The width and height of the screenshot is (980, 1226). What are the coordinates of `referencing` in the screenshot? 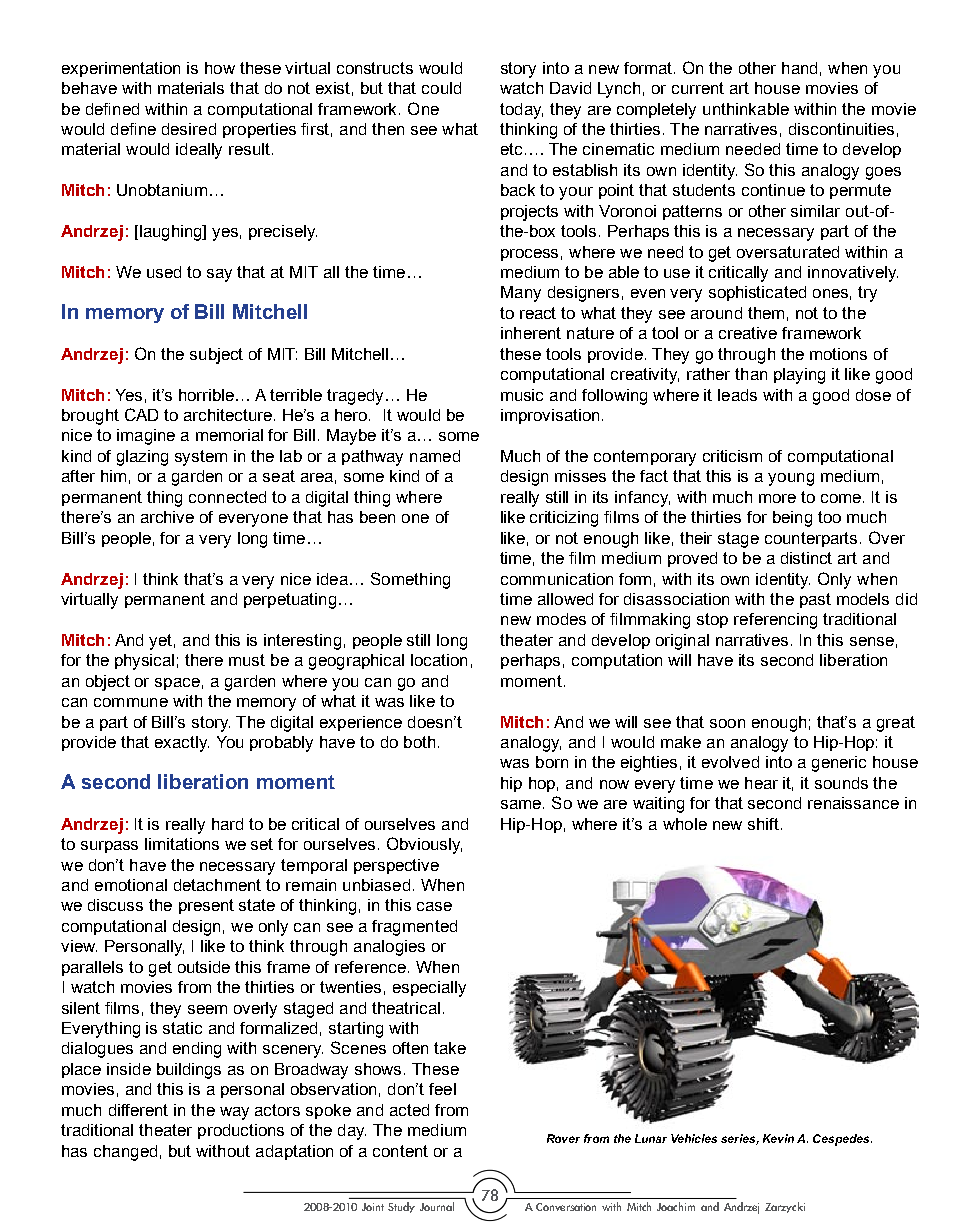 It's located at (775, 621).
